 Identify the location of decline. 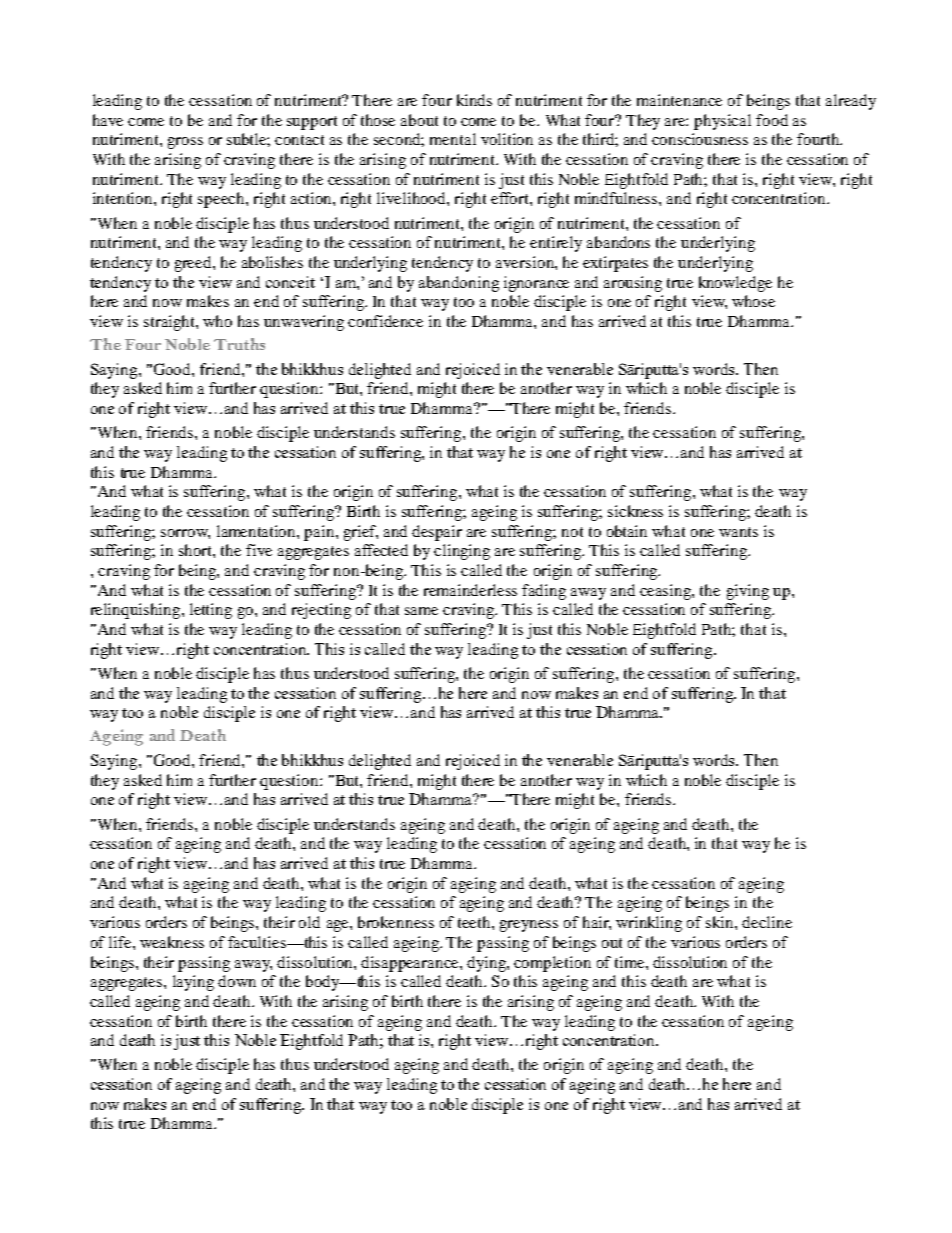
(767, 922).
